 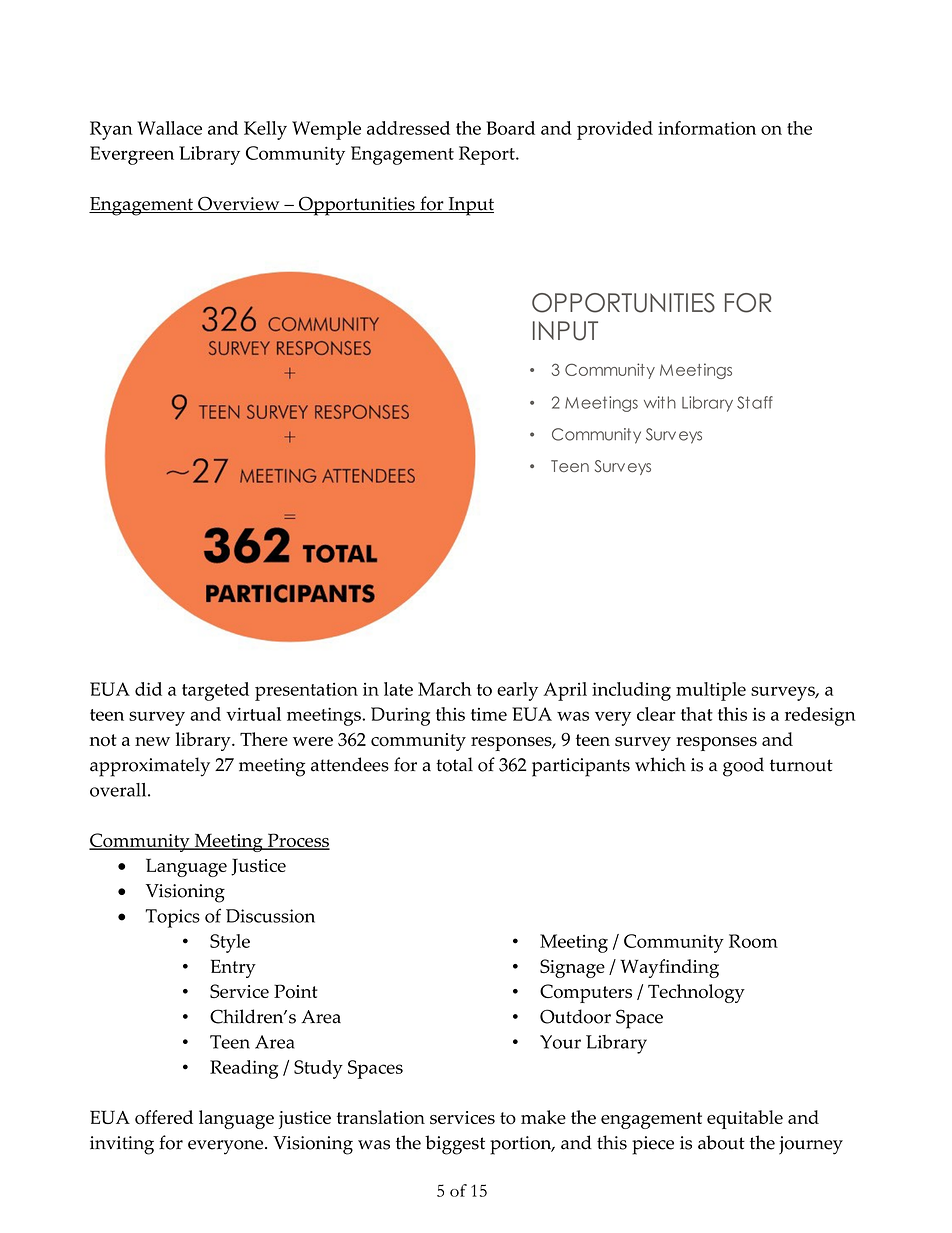 What do you see at coordinates (172, 918) in the screenshot?
I see `Topics` at bounding box center [172, 918].
